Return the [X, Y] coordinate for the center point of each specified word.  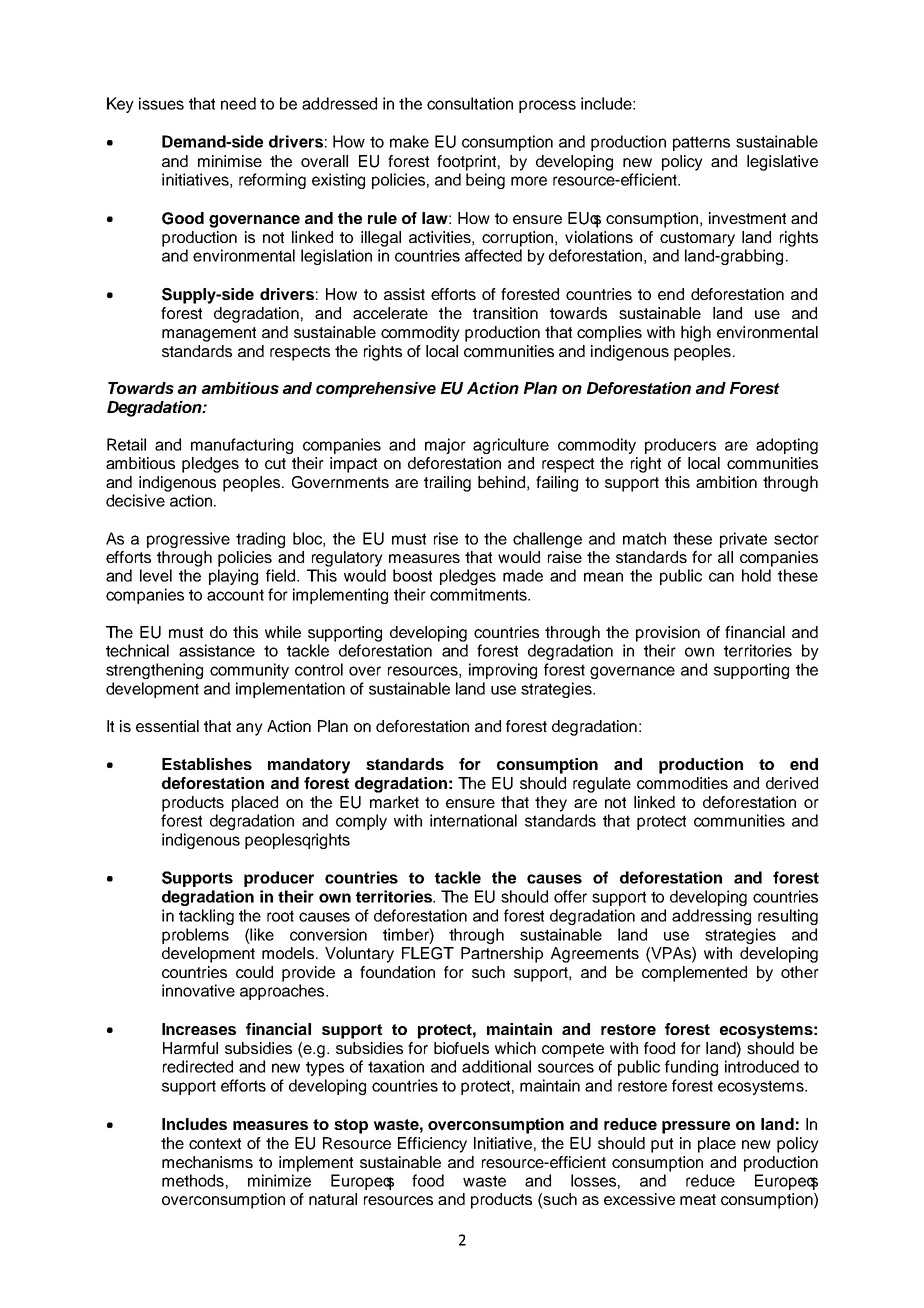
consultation [470, 103]
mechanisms [207, 1162]
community [249, 671]
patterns [701, 143]
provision [668, 634]
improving [503, 671]
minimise [230, 161]
